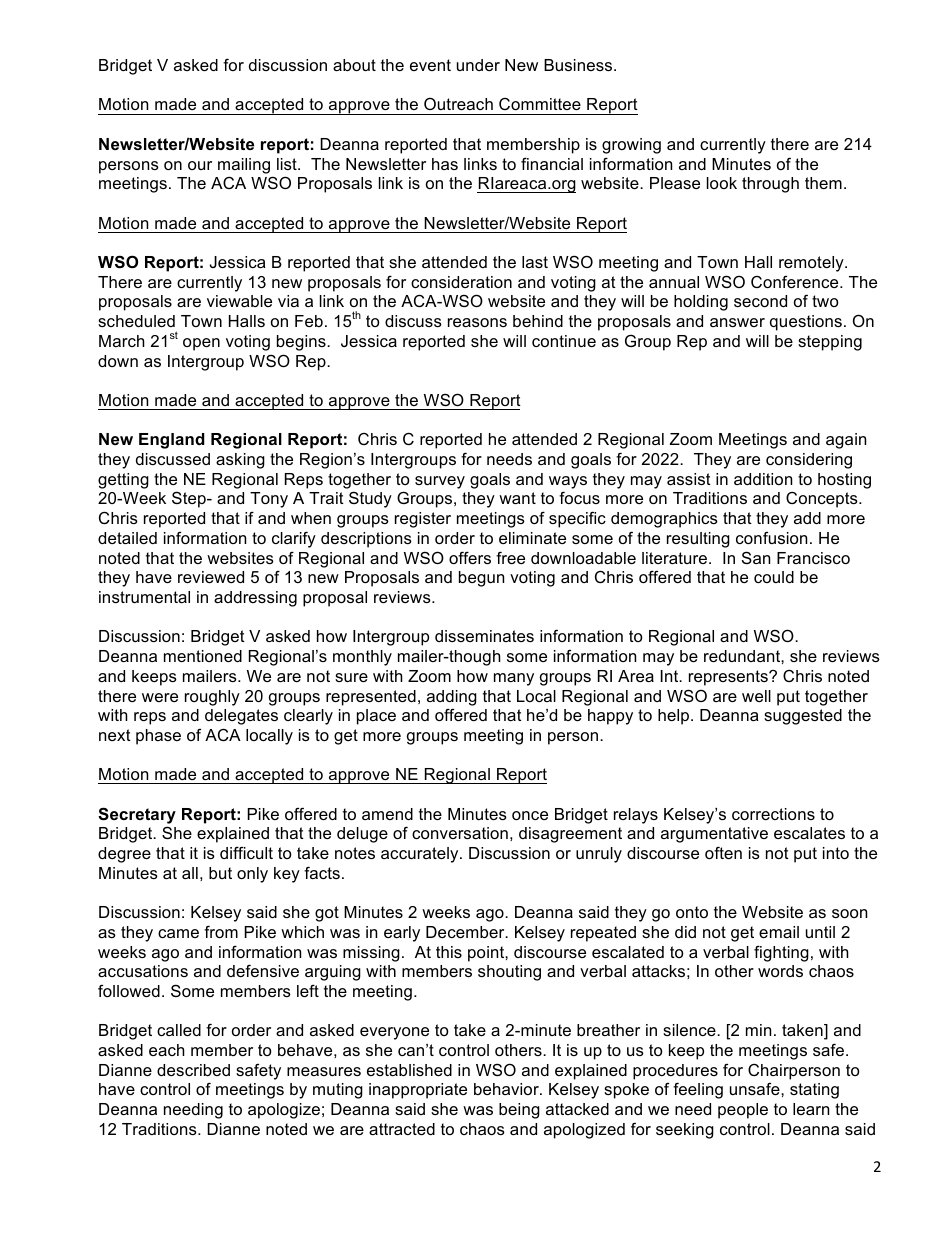 The height and width of the screenshot is (1233, 952). Describe the element at coordinates (770, 185) in the screenshot. I see `through` at that location.
